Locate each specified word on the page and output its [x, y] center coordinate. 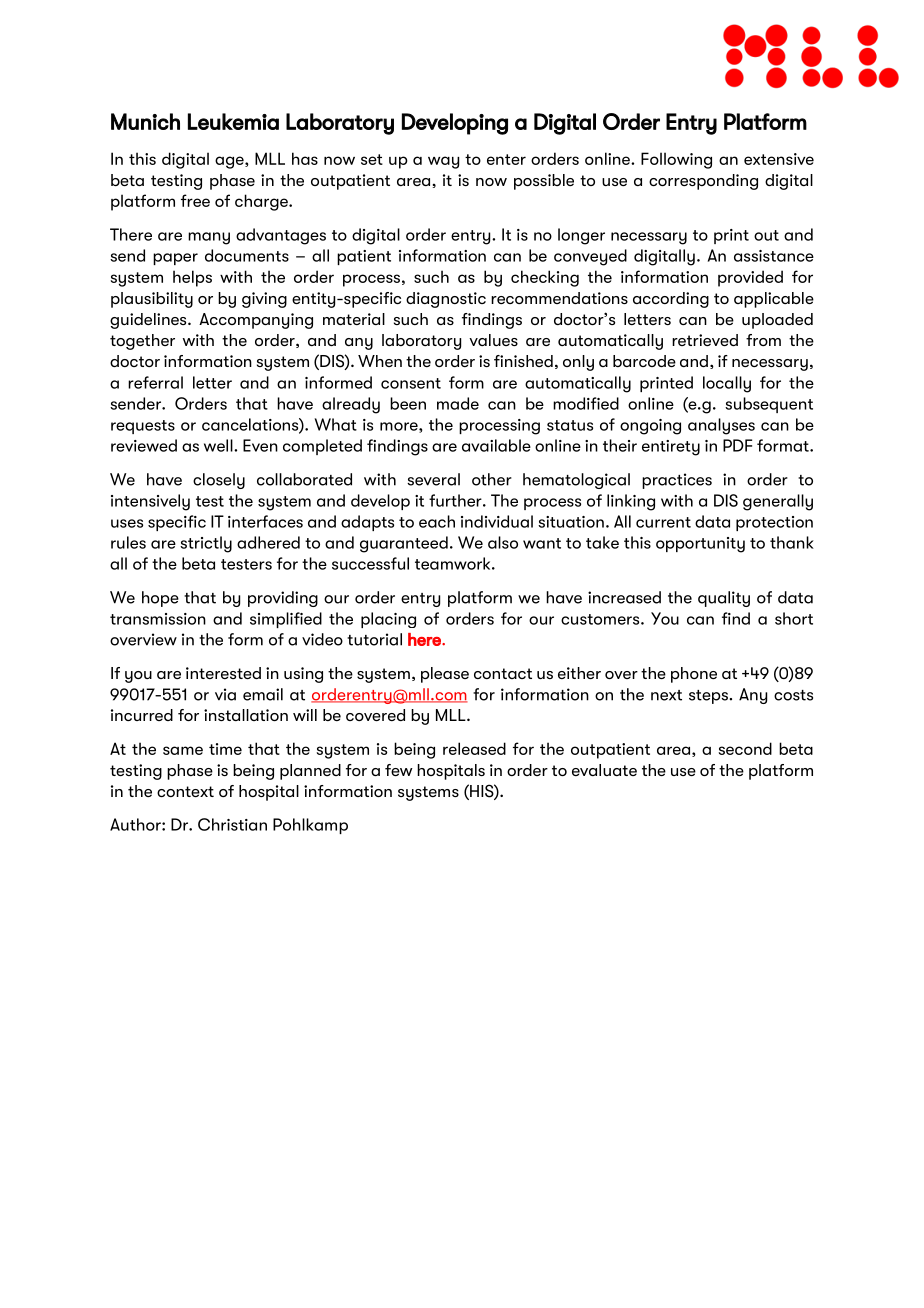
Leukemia [233, 121]
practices [677, 481]
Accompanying [256, 321]
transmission [158, 619]
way [443, 162]
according [671, 300]
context [185, 791]
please [445, 675]
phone [694, 675]
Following [676, 160]
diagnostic [446, 300]
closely [219, 481]
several [433, 479]
